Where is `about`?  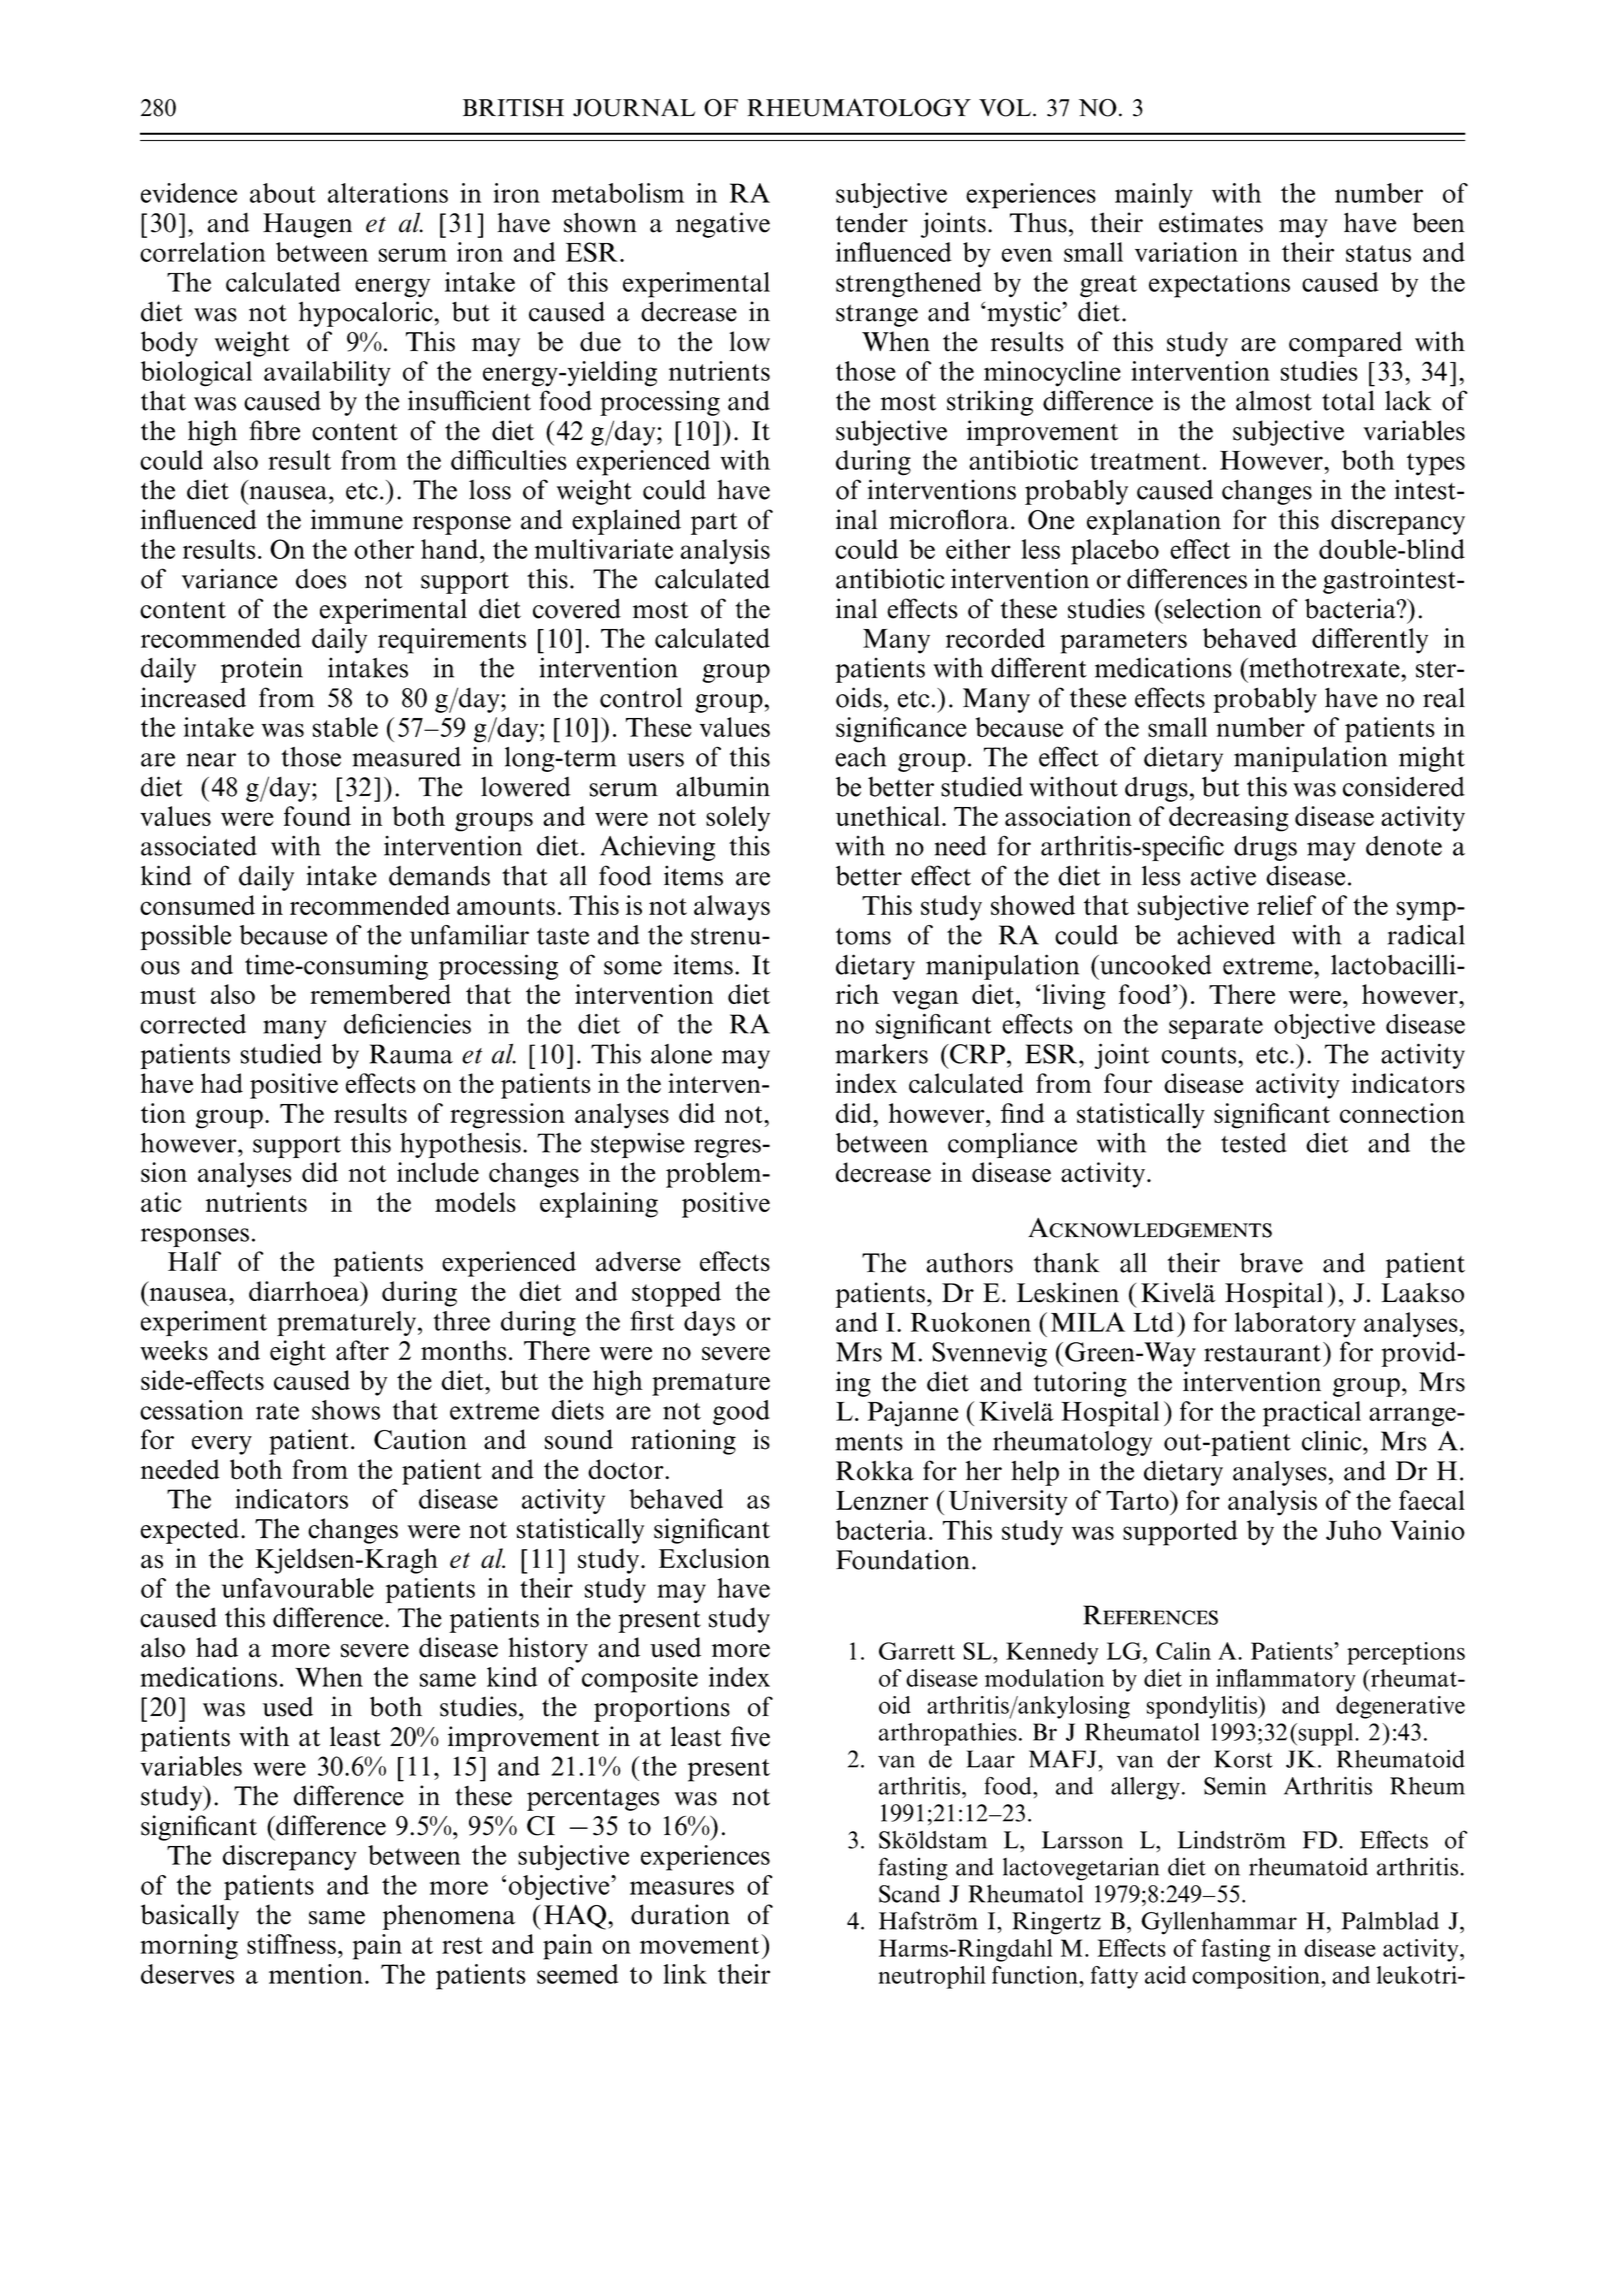 about is located at coordinates (283, 193).
